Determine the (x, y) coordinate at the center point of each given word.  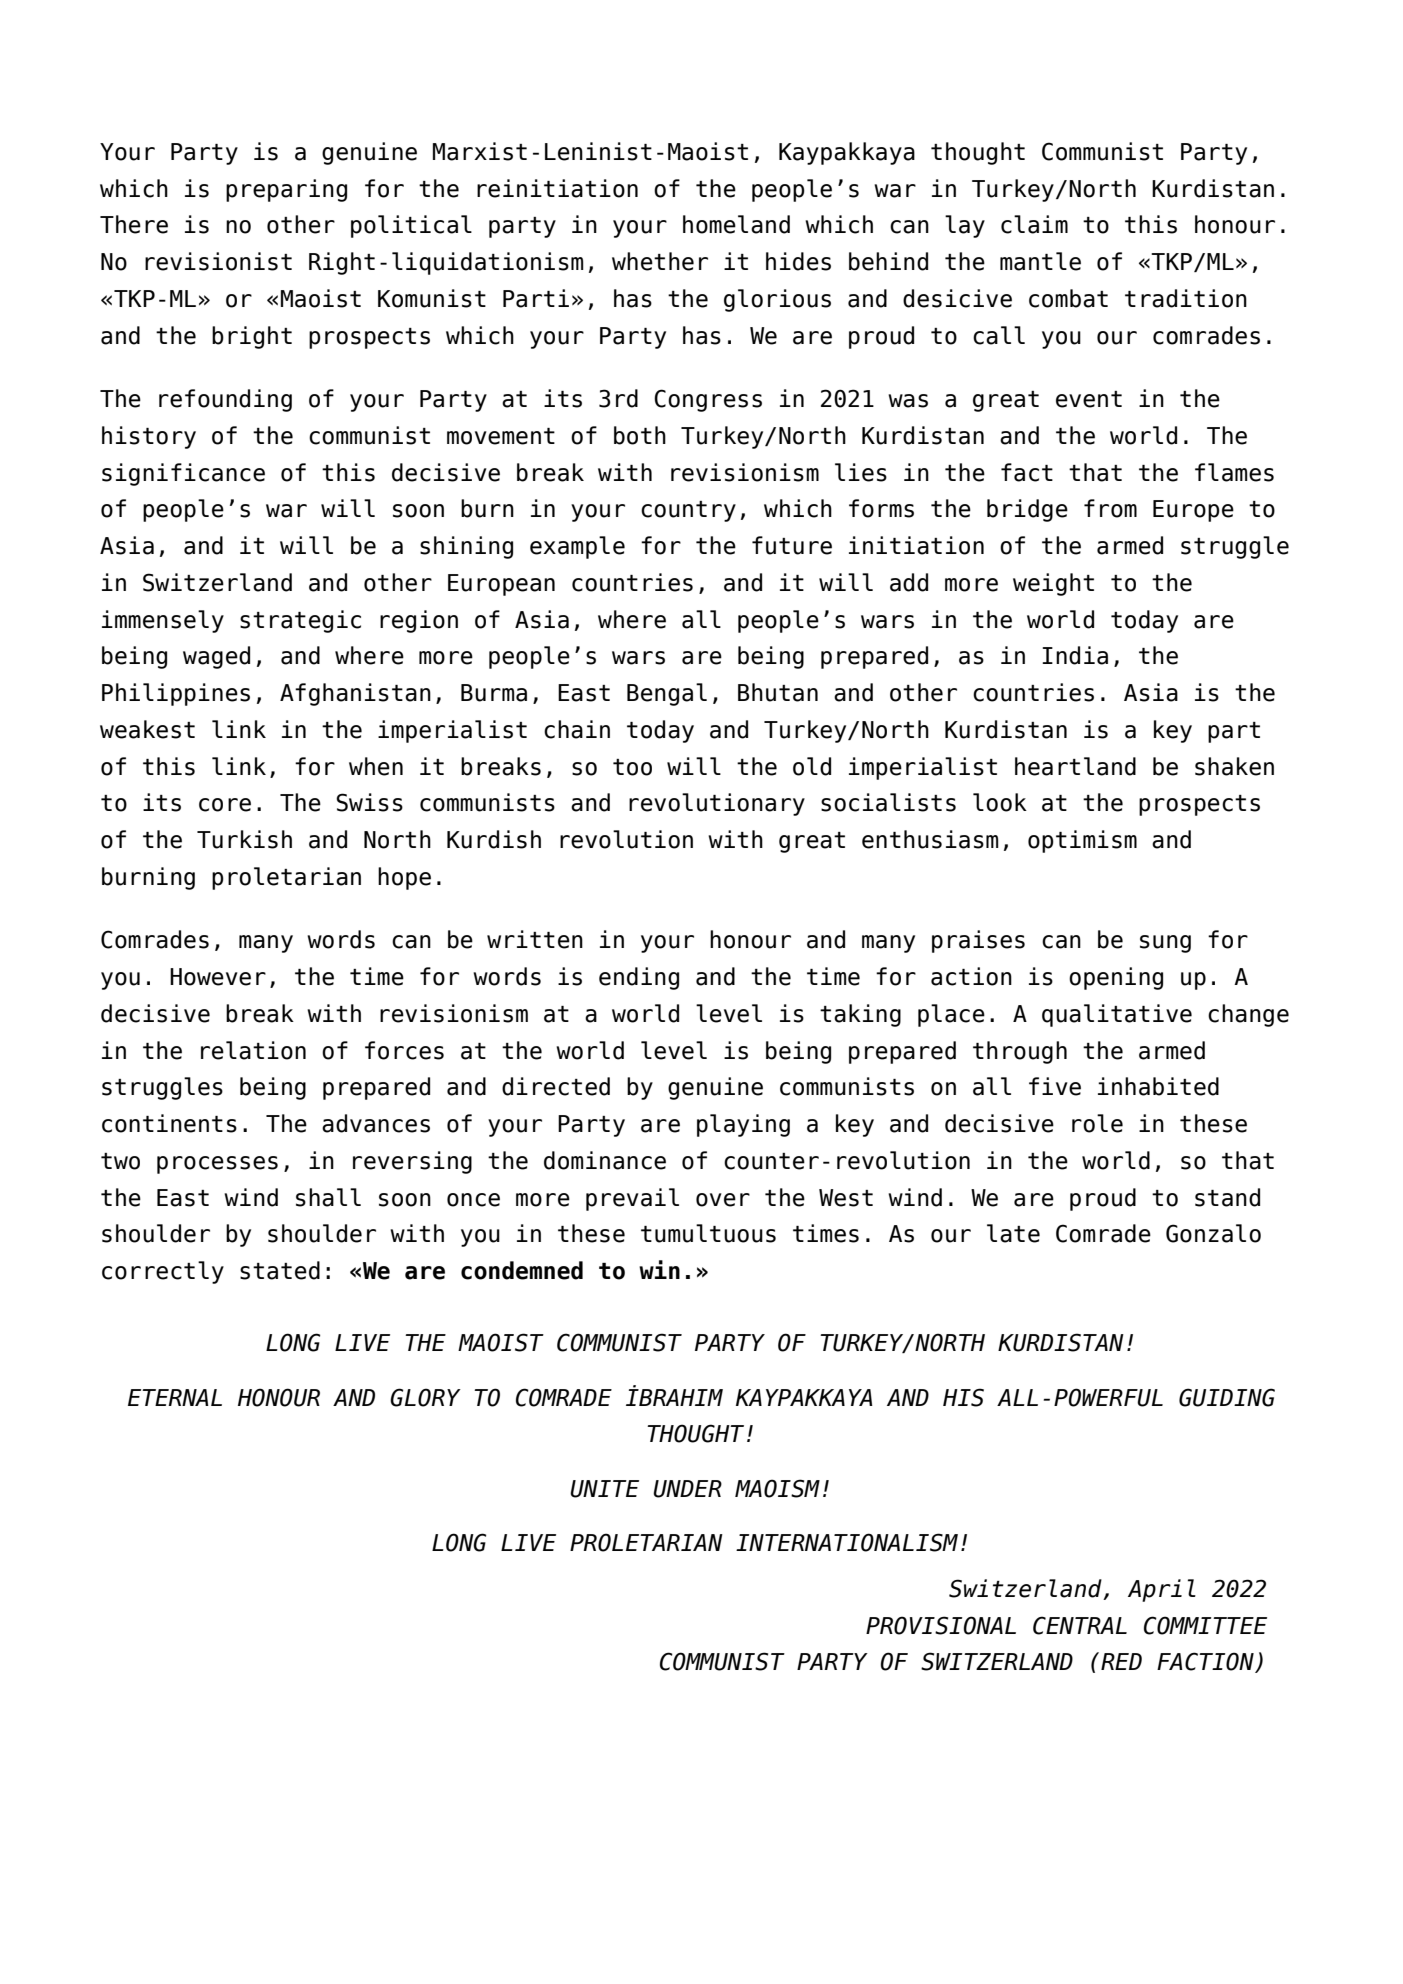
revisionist (218, 261)
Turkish (244, 839)
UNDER (687, 1489)
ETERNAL (175, 1397)
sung (1165, 944)
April (1162, 1590)
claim (1034, 224)
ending (639, 978)
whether (660, 261)
